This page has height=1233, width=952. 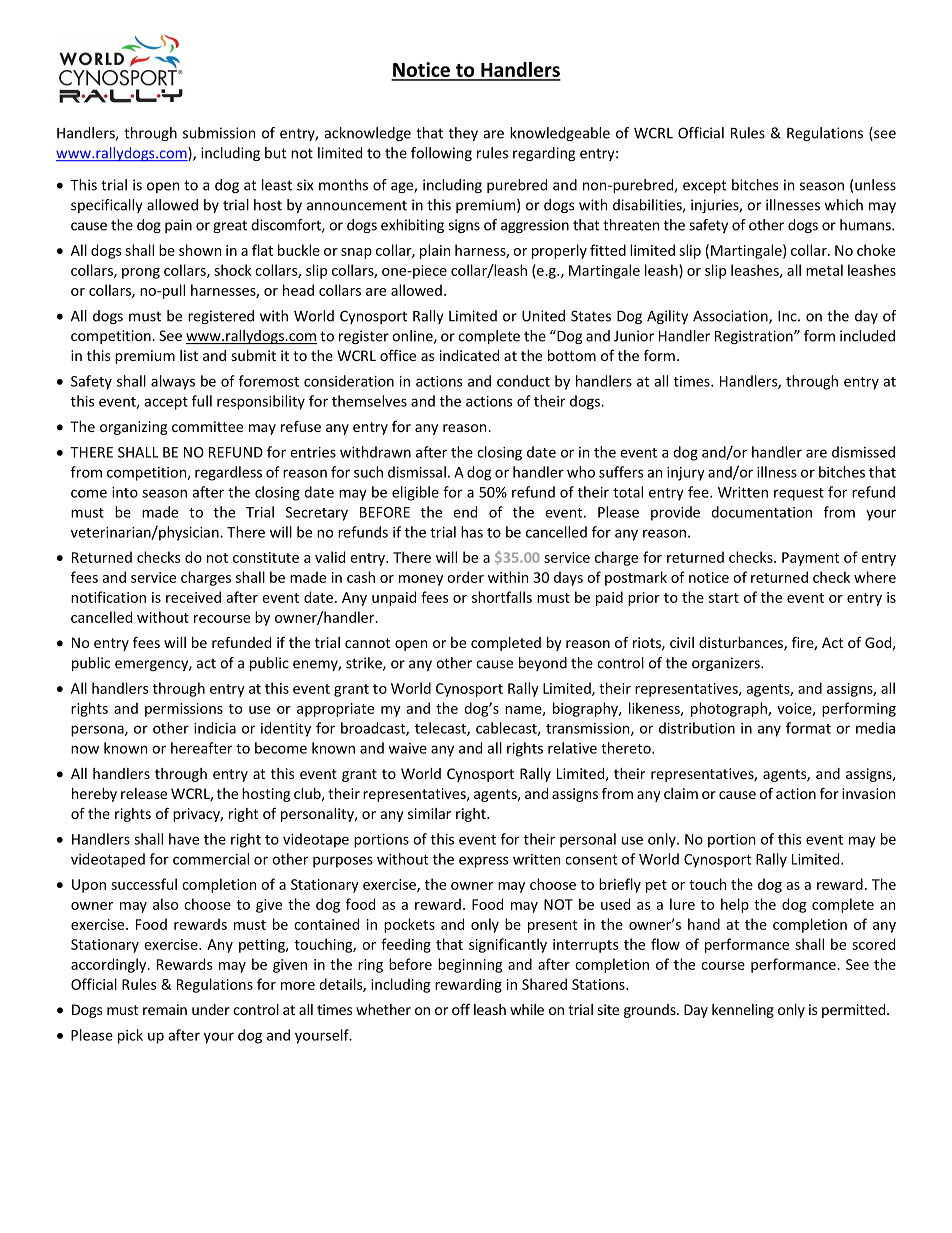 I want to click on always, so click(x=173, y=382).
